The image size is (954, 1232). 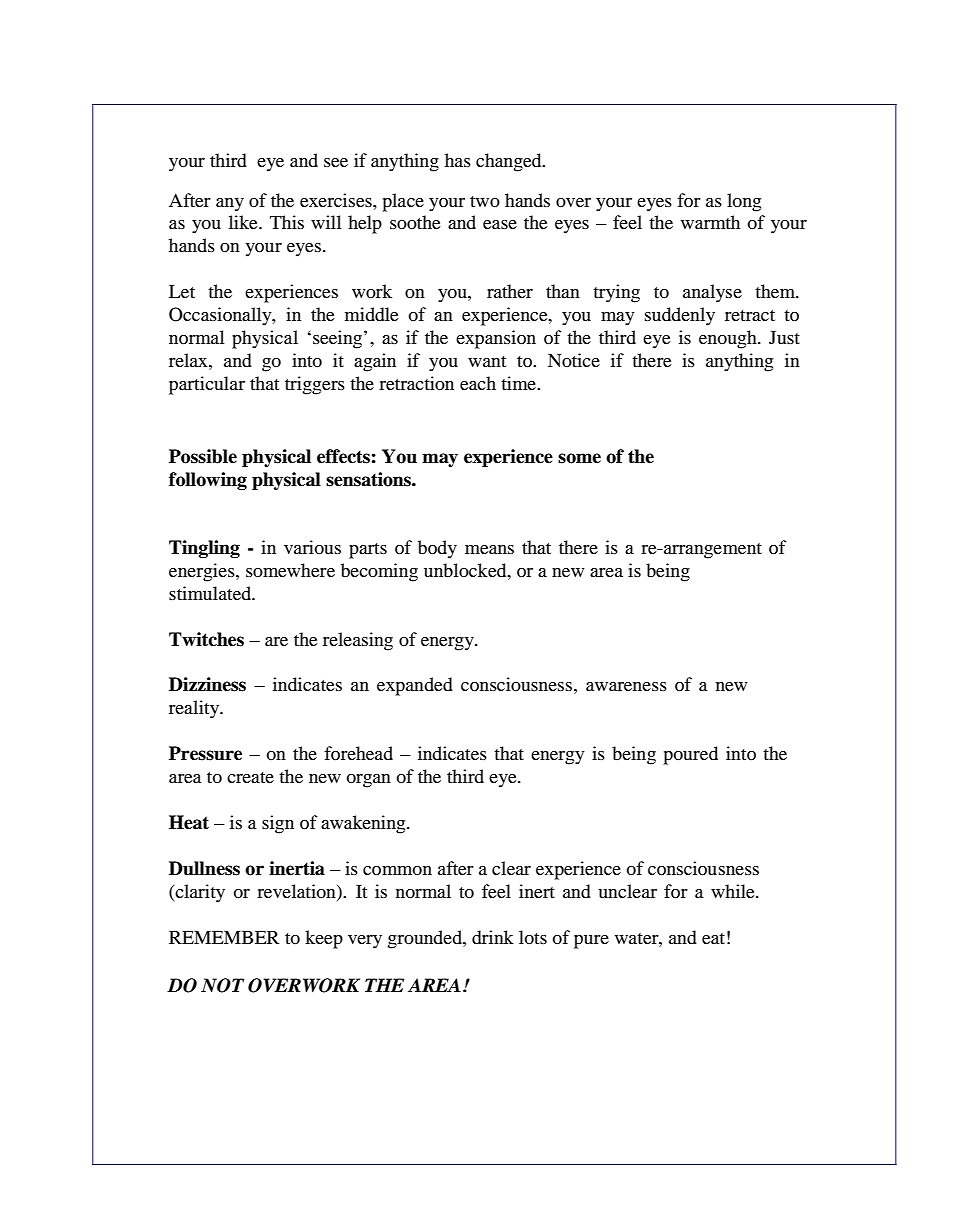 What do you see at coordinates (466, 570) in the document?
I see `unblocked` at bounding box center [466, 570].
